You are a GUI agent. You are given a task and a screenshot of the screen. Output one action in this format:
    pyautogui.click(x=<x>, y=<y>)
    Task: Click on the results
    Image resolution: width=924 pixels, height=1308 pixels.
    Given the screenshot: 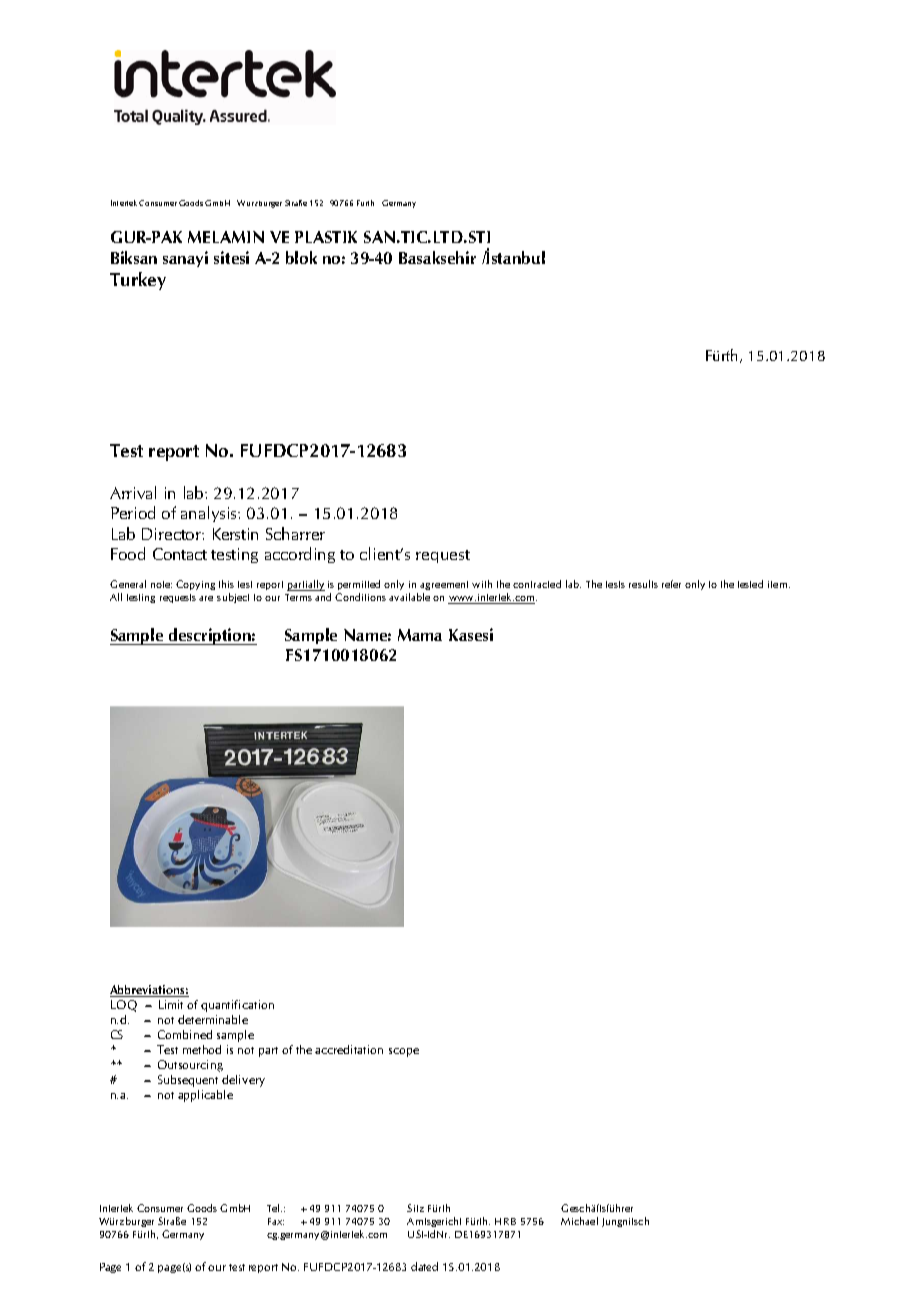 What is the action you would take?
    pyautogui.click(x=643, y=584)
